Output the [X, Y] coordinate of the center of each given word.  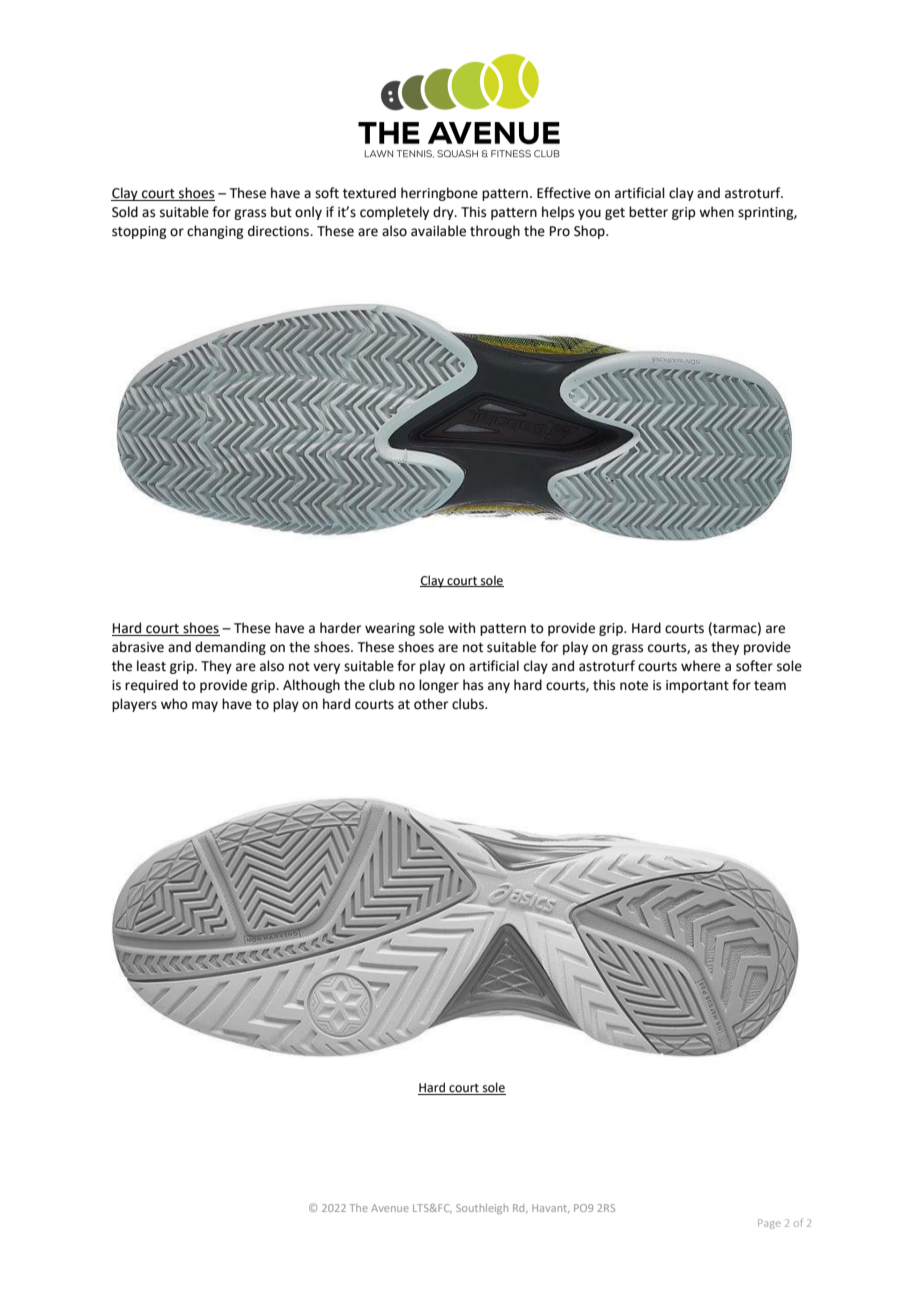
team [770, 686]
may [205, 706]
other [431, 704]
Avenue [390, 1208]
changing [215, 232]
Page [769, 1224]
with [461, 628]
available [438, 231]
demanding [230, 648]
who [174, 704]
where [701, 666]
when [716, 212]
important [697, 686]
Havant [551, 1208]
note [634, 686]
